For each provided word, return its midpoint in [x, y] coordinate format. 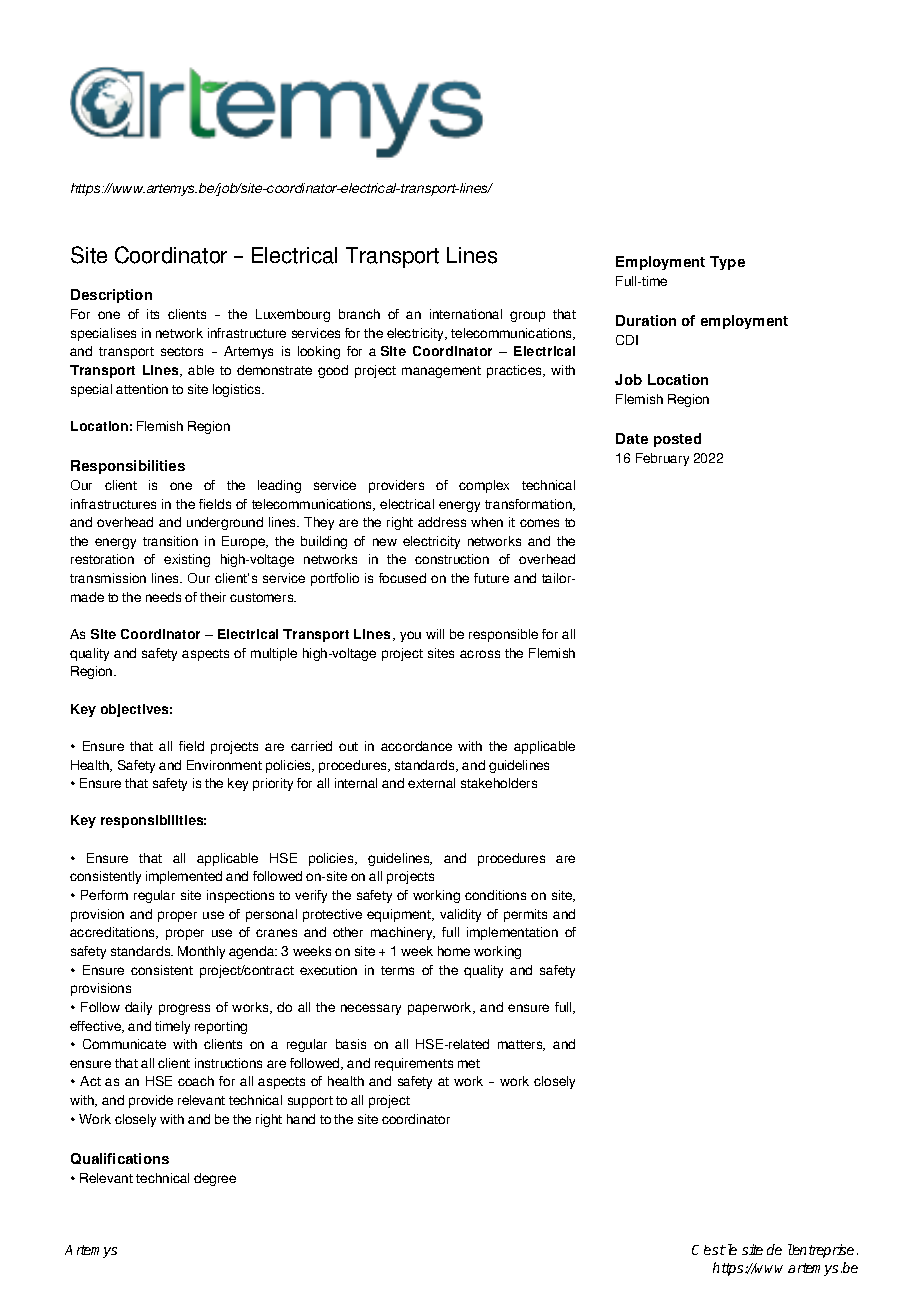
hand [301, 1119]
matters [521, 1045]
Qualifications [120, 1158]
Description [111, 296]
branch [359, 314]
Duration [646, 320]
